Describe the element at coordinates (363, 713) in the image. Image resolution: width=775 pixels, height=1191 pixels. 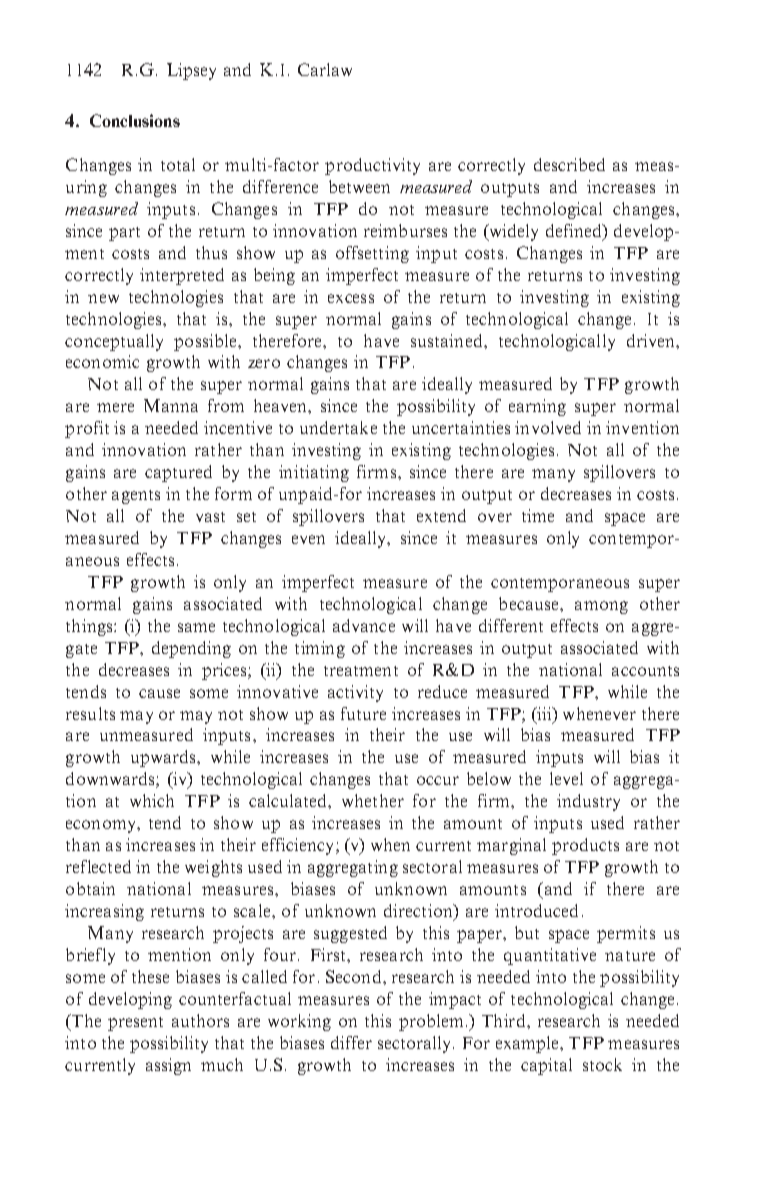
I see `future` at that location.
